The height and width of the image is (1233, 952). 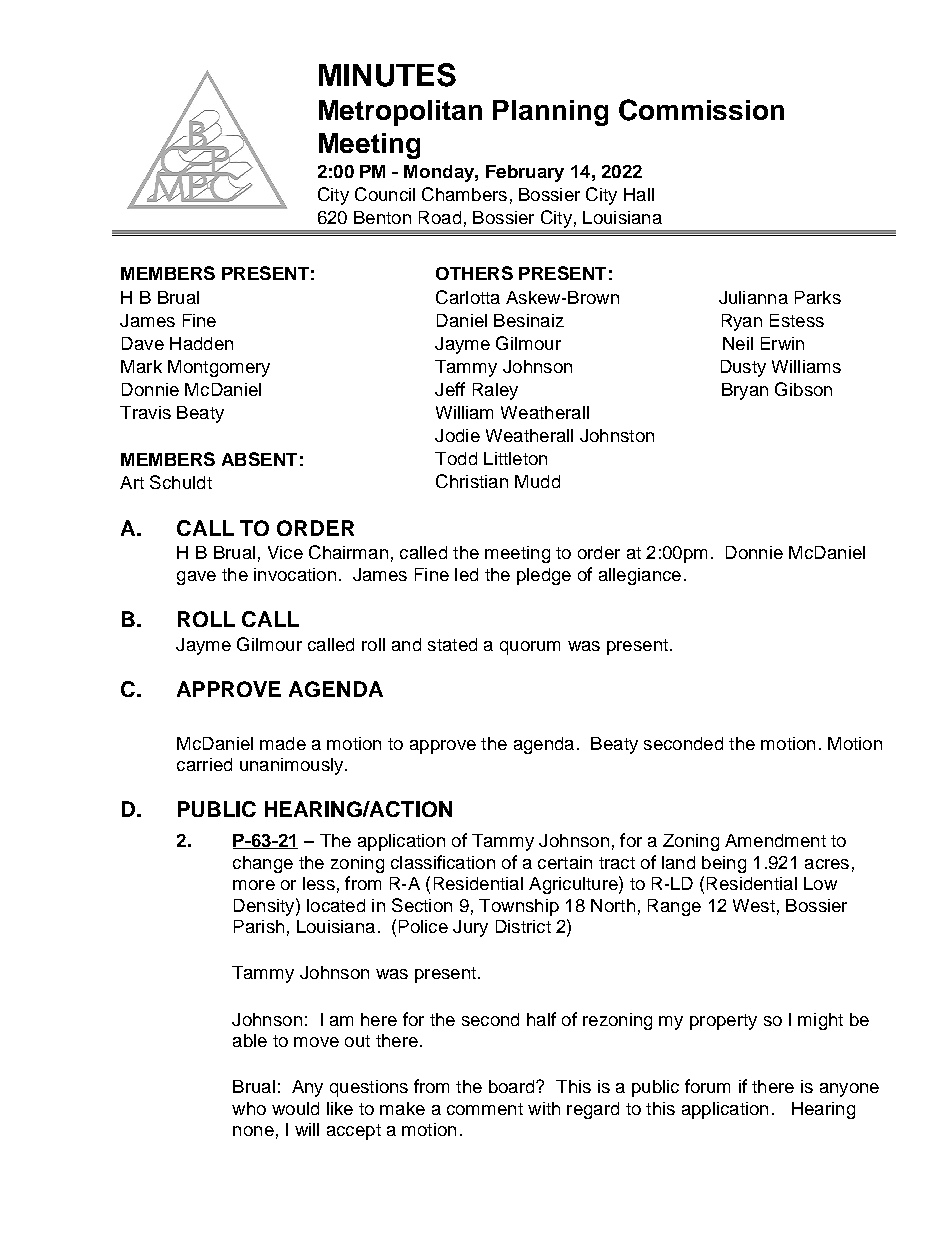 I want to click on Amendment, so click(x=775, y=840).
